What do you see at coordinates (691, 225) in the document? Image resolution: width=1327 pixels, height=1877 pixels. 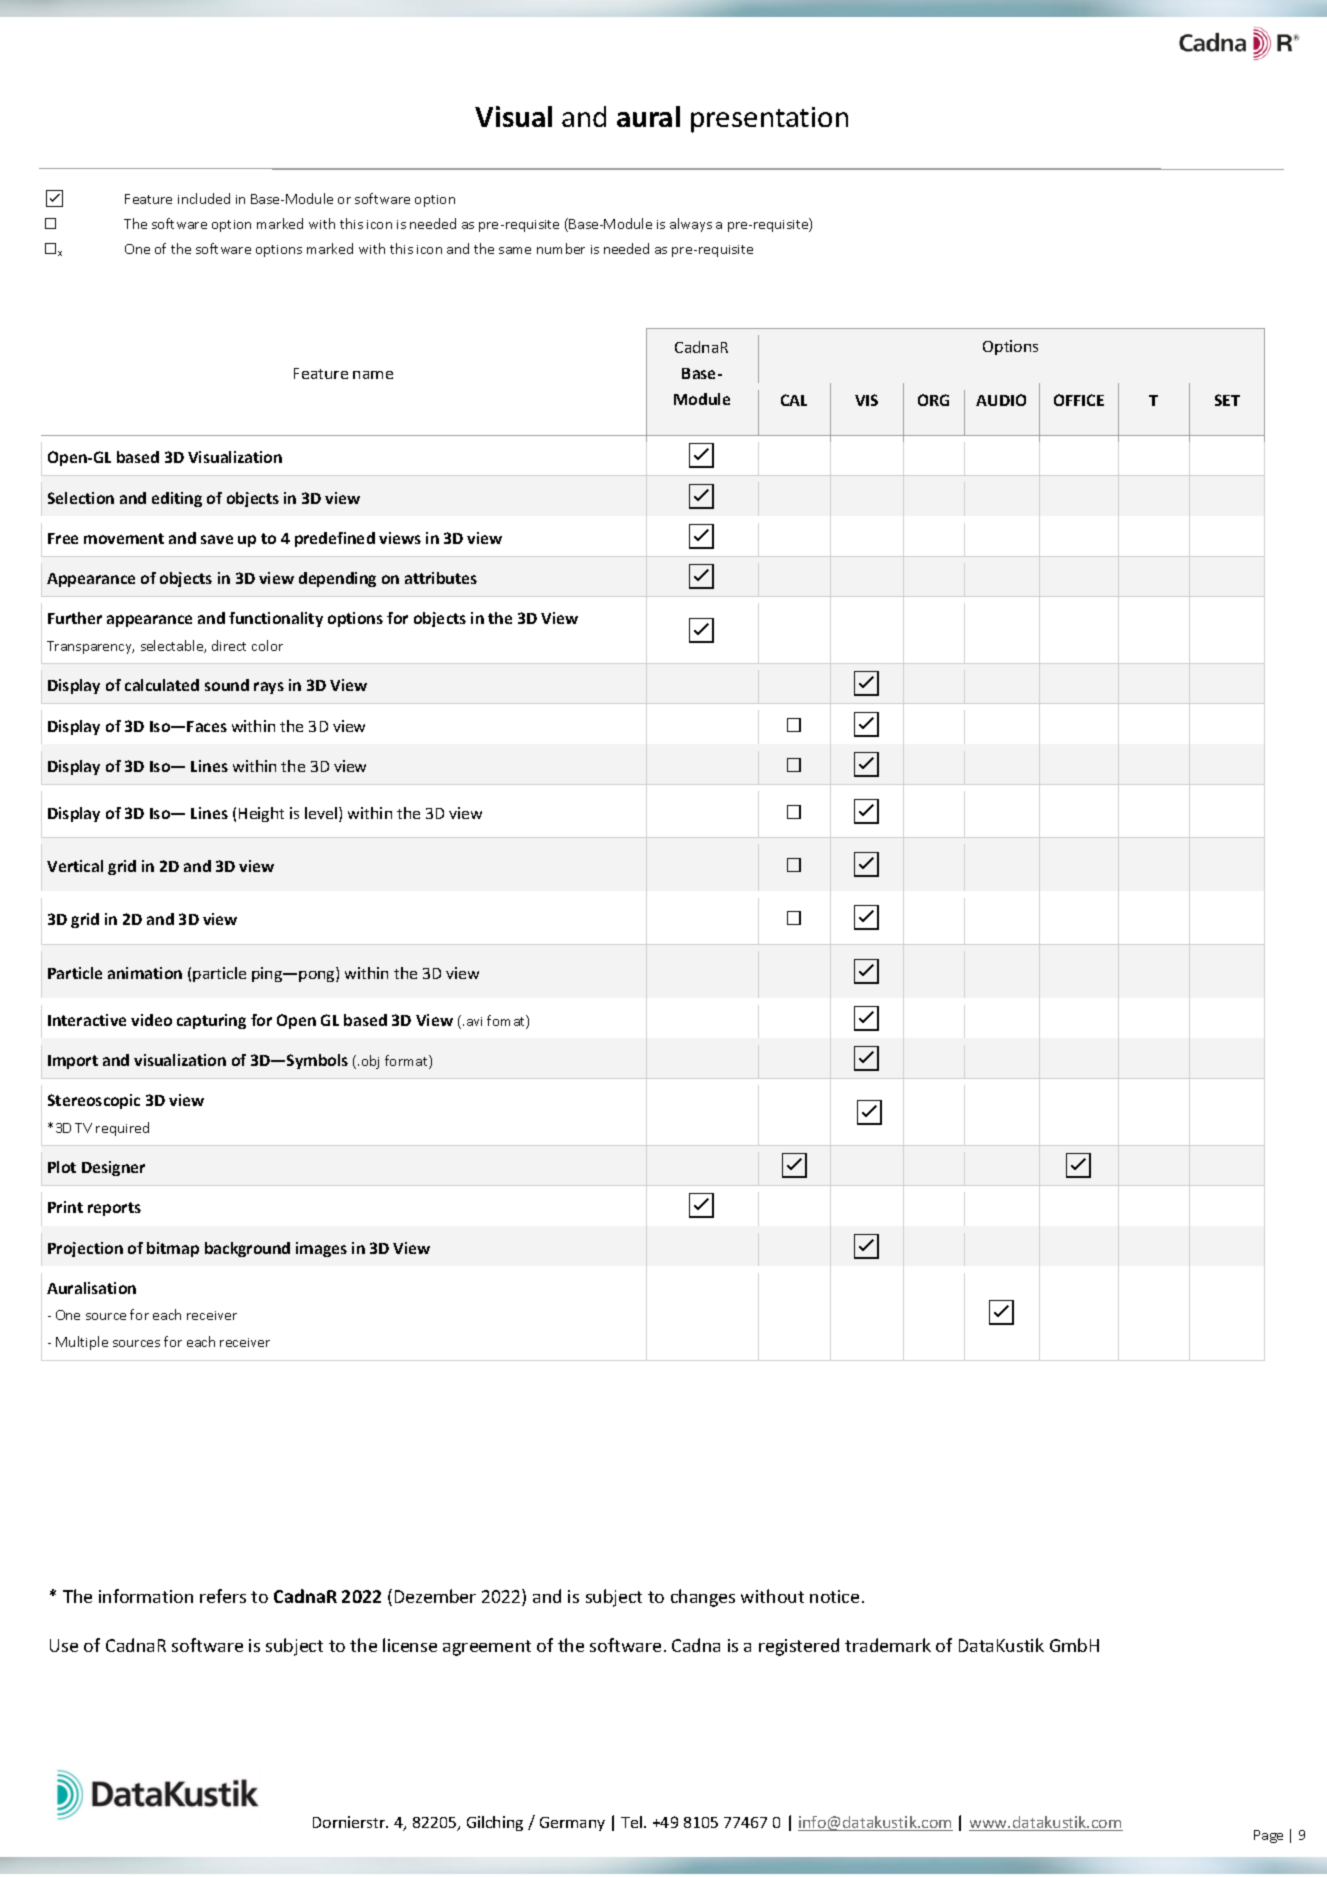 I see `always` at bounding box center [691, 225].
